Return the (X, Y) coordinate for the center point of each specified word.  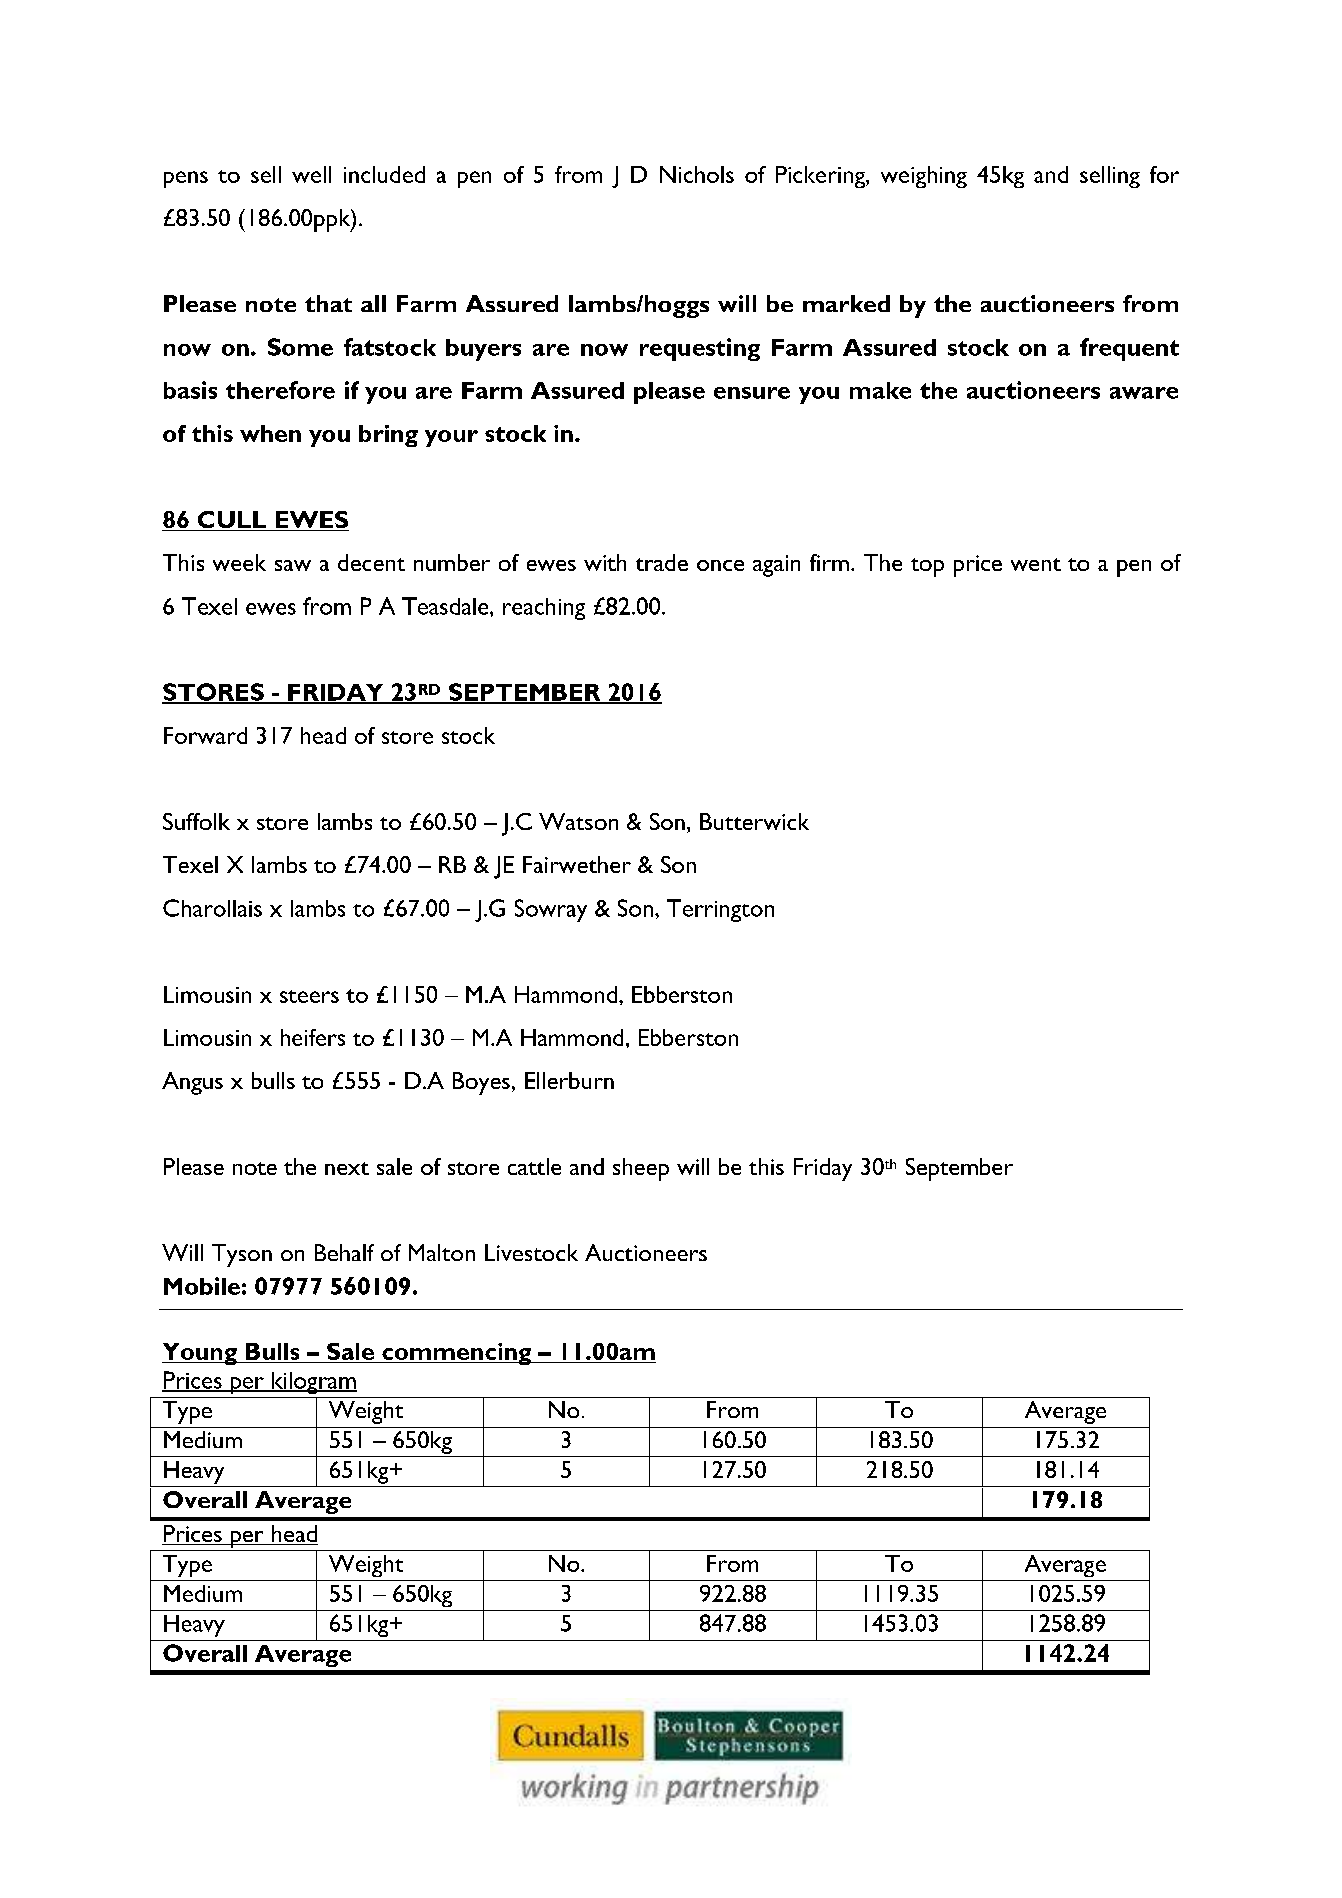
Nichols (697, 174)
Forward (205, 735)
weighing (924, 177)
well (311, 174)
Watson (578, 821)
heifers (313, 1037)
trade (662, 562)
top (927, 567)
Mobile (202, 1286)
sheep (641, 1169)
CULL (232, 521)
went (1036, 564)
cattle (534, 1166)
